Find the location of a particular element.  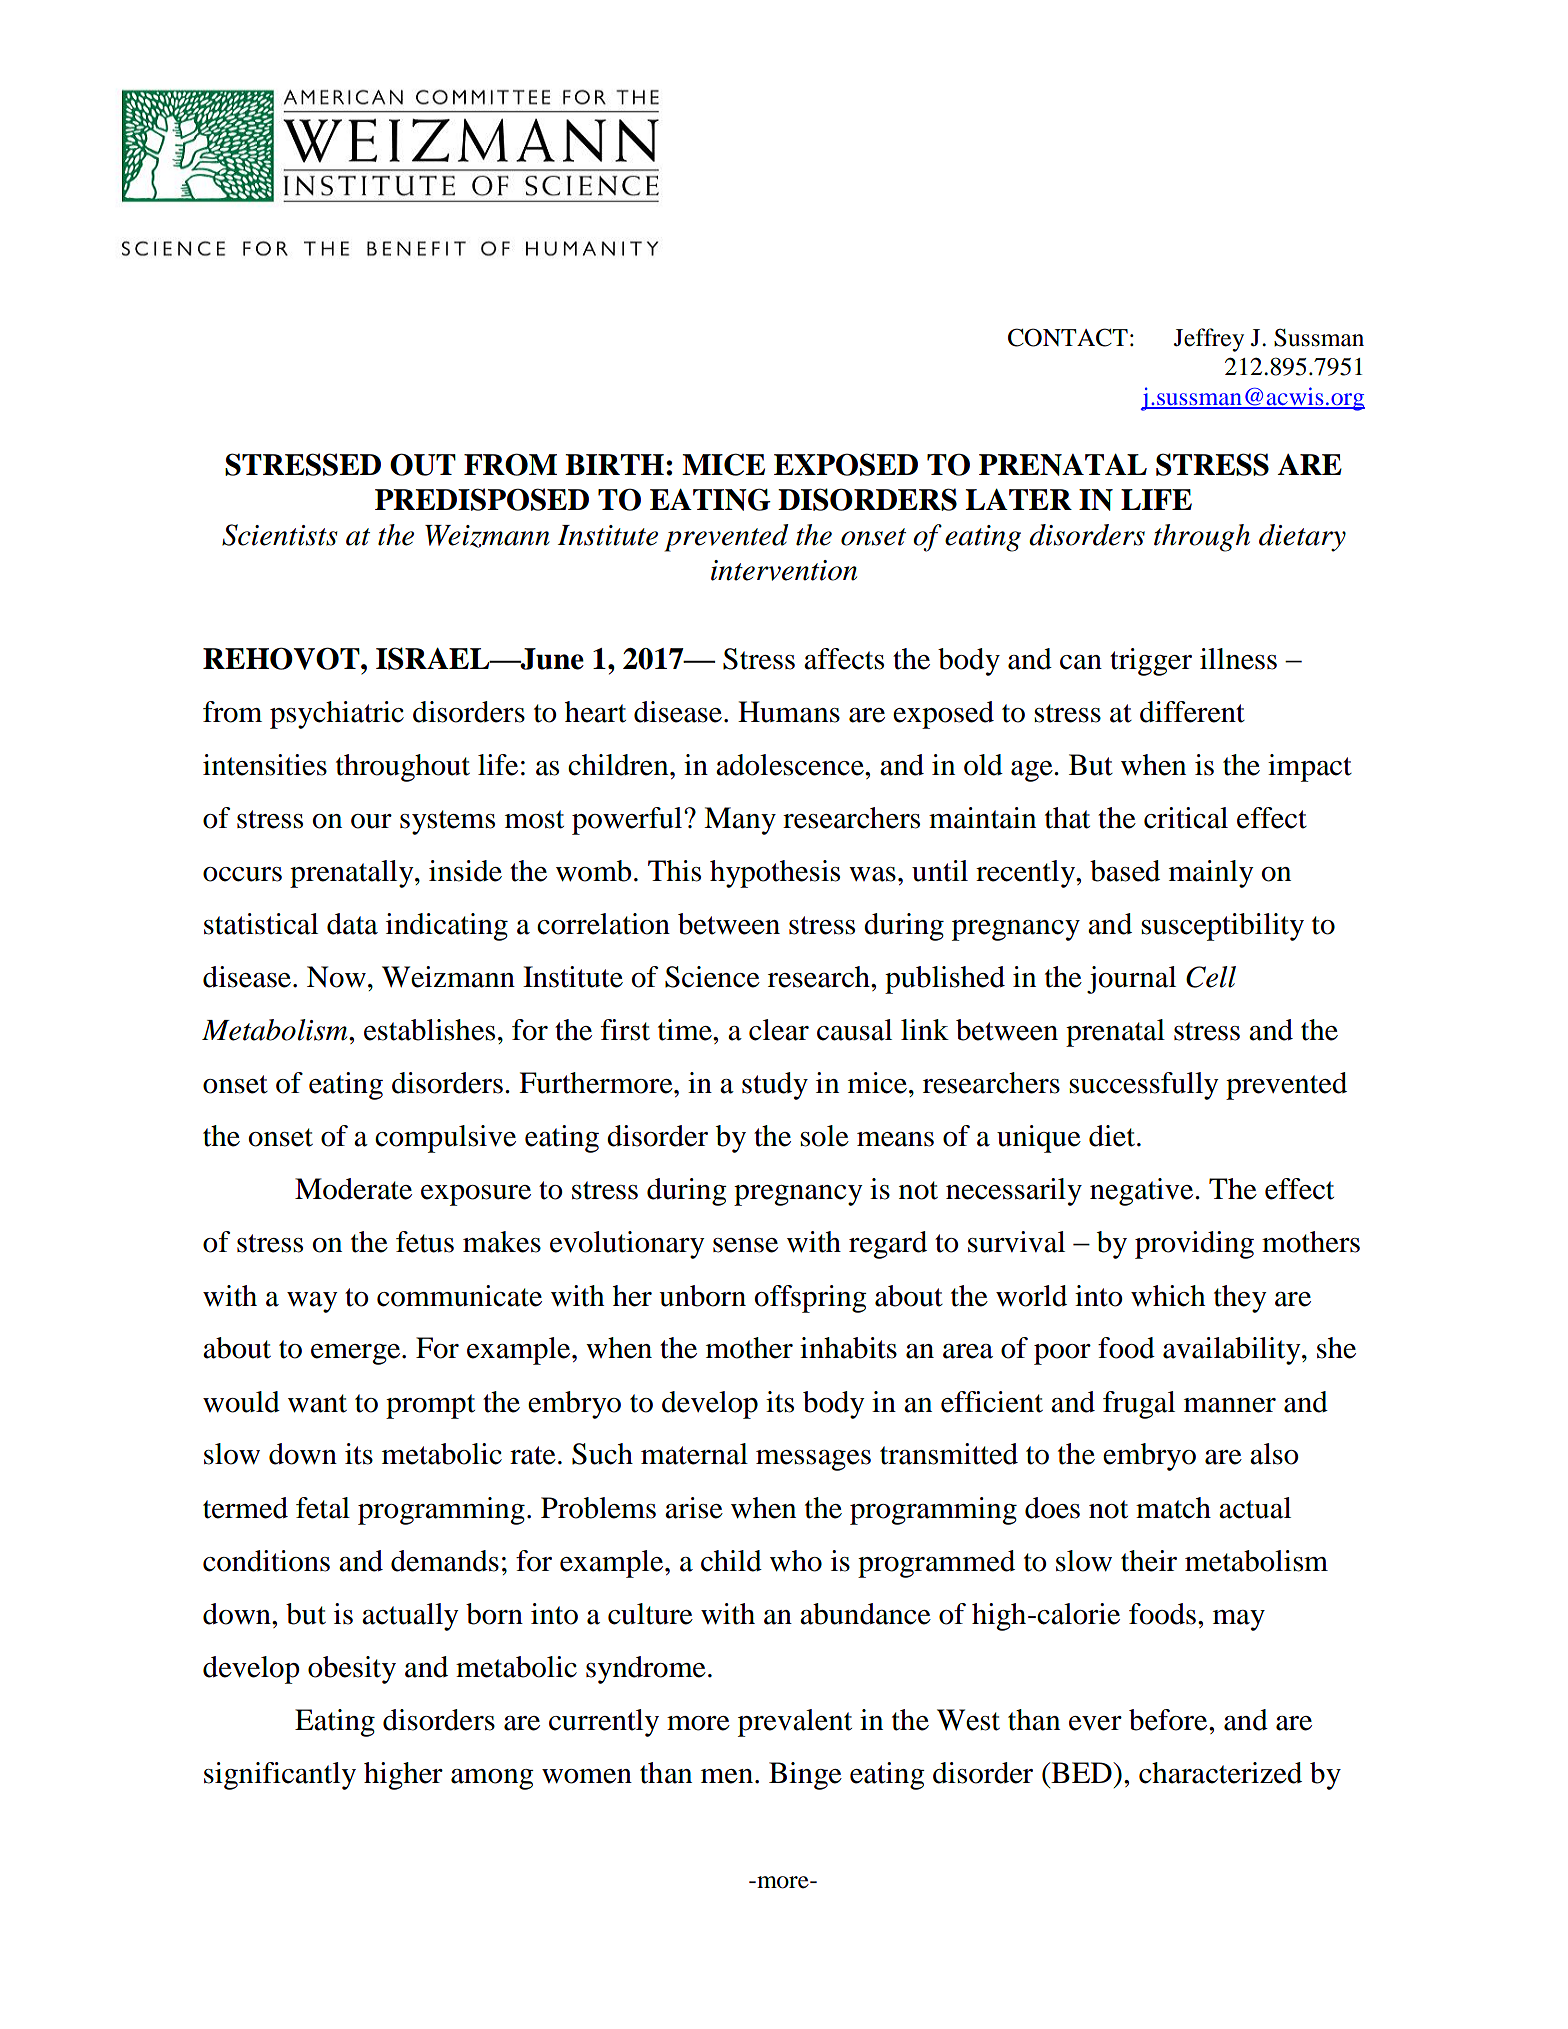

match is located at coordinates (1173, 1508).
